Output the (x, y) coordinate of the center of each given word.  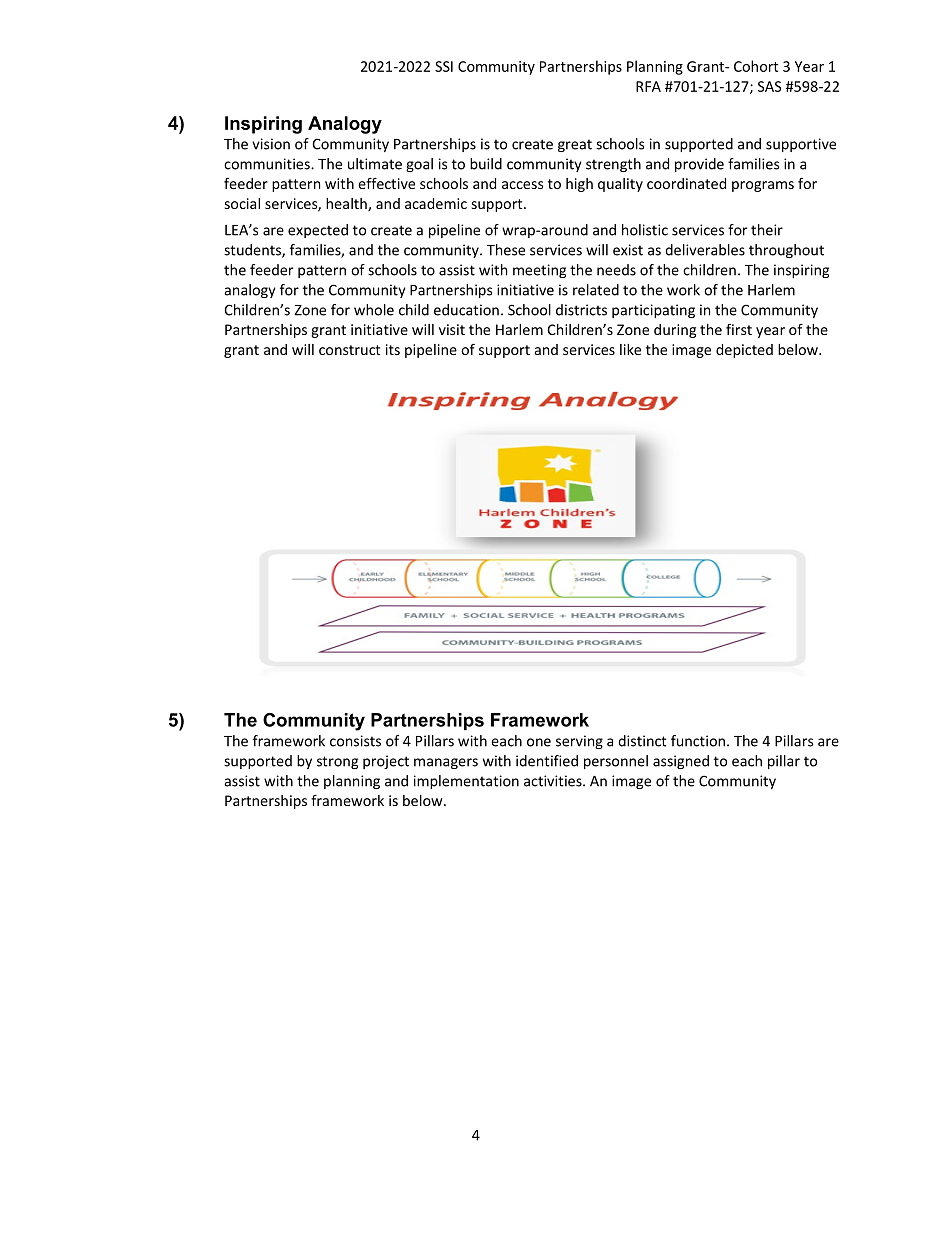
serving (579, 742)
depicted (744, 351)
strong (337, 762)
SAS (769, 86)
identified (547, 761)
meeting (539, 271)
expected (318, 231)
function (698, 741)
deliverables (705, 250)
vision (271, 144)
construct (349, 350)
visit (452, 329)
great (575, 145)
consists (355, 741)
